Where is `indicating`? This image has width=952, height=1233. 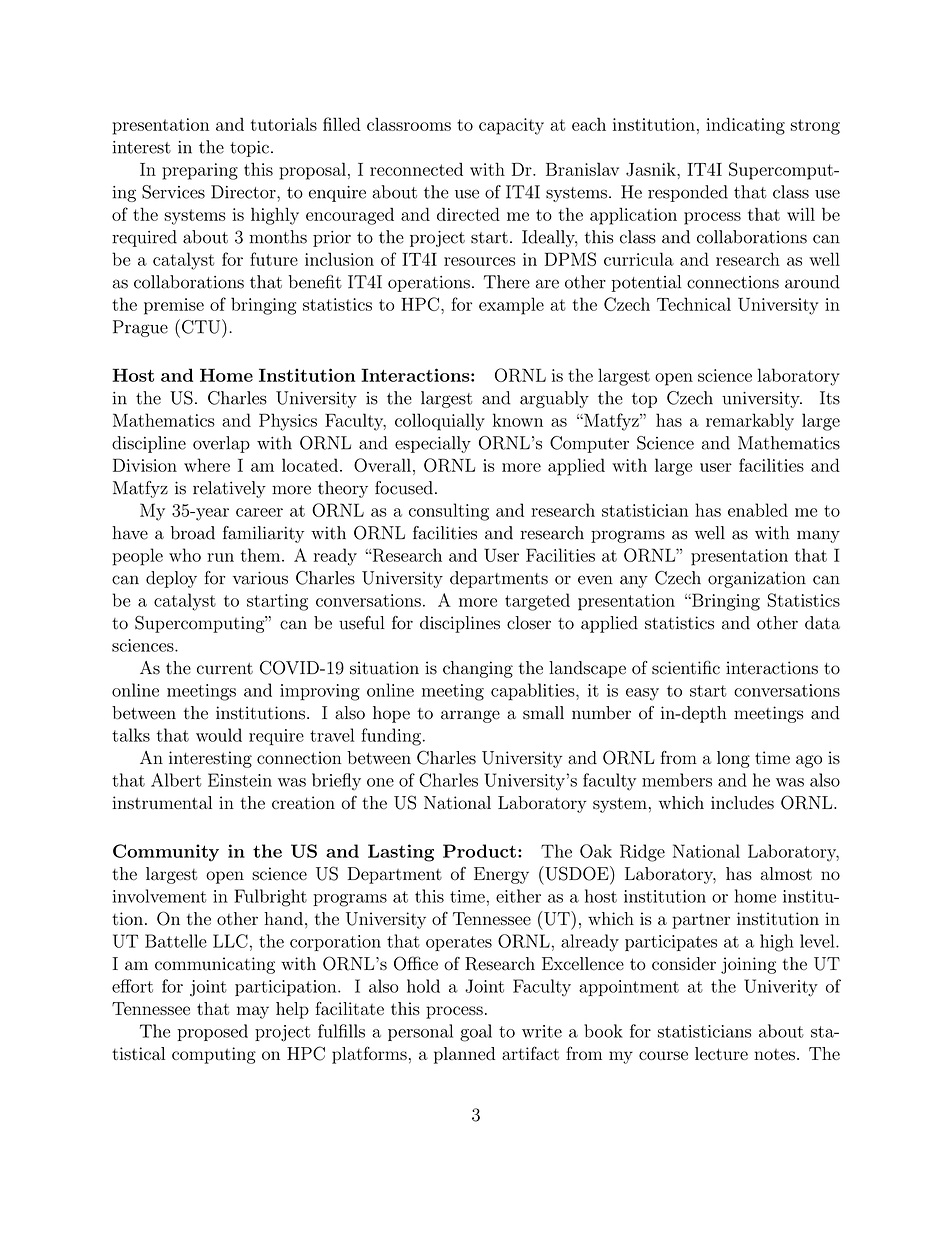
indicating is located at coordinates (745, 126).
